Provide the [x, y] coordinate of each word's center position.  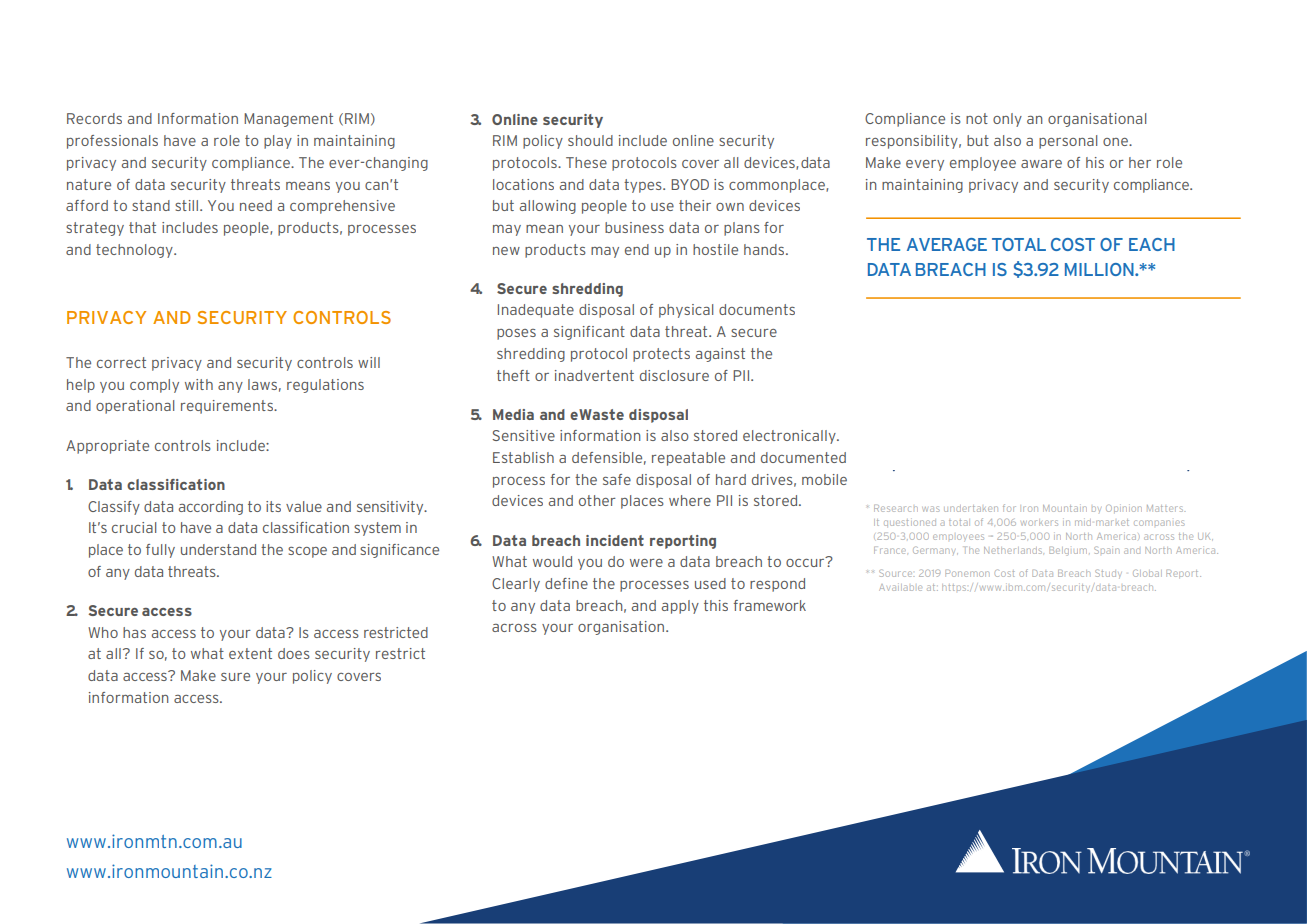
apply [680, 607]
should [590, 140]
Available [900, 587]
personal [1068, 142]
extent [250, 653]
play [278, 142]
